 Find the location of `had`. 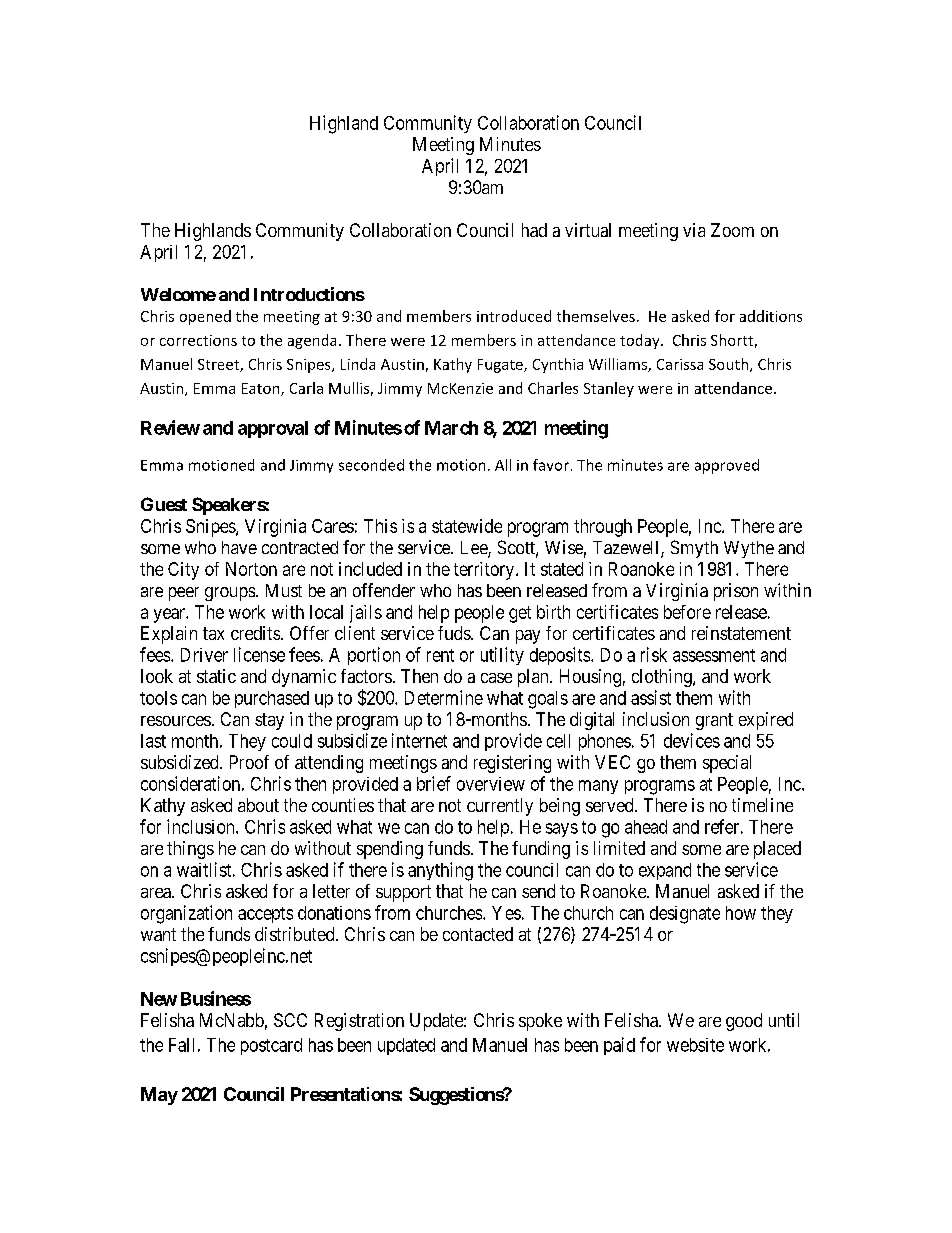

had is located at coordinates (534, 230).
